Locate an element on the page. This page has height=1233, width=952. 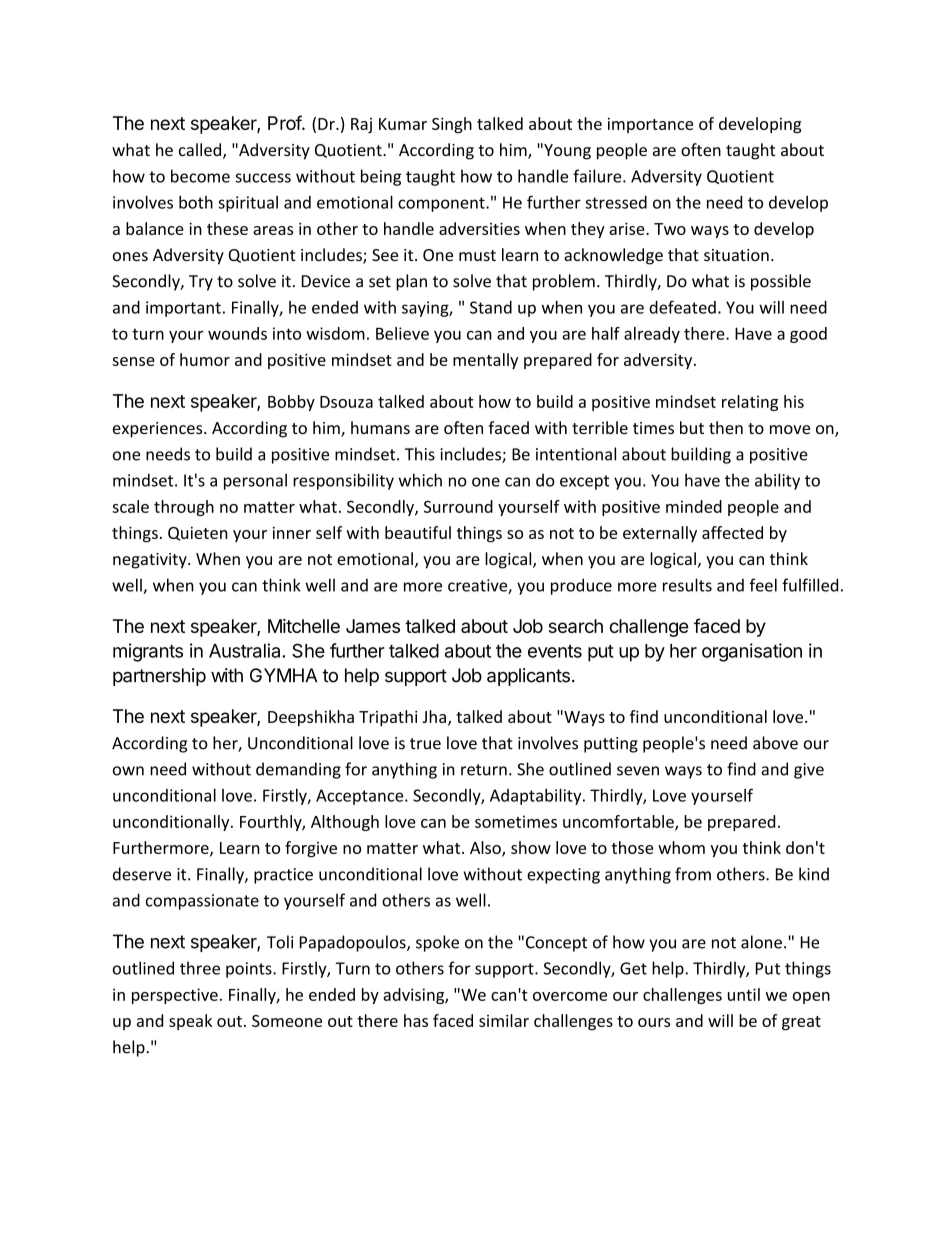
Quieten is located at coordinates (198, 534).
